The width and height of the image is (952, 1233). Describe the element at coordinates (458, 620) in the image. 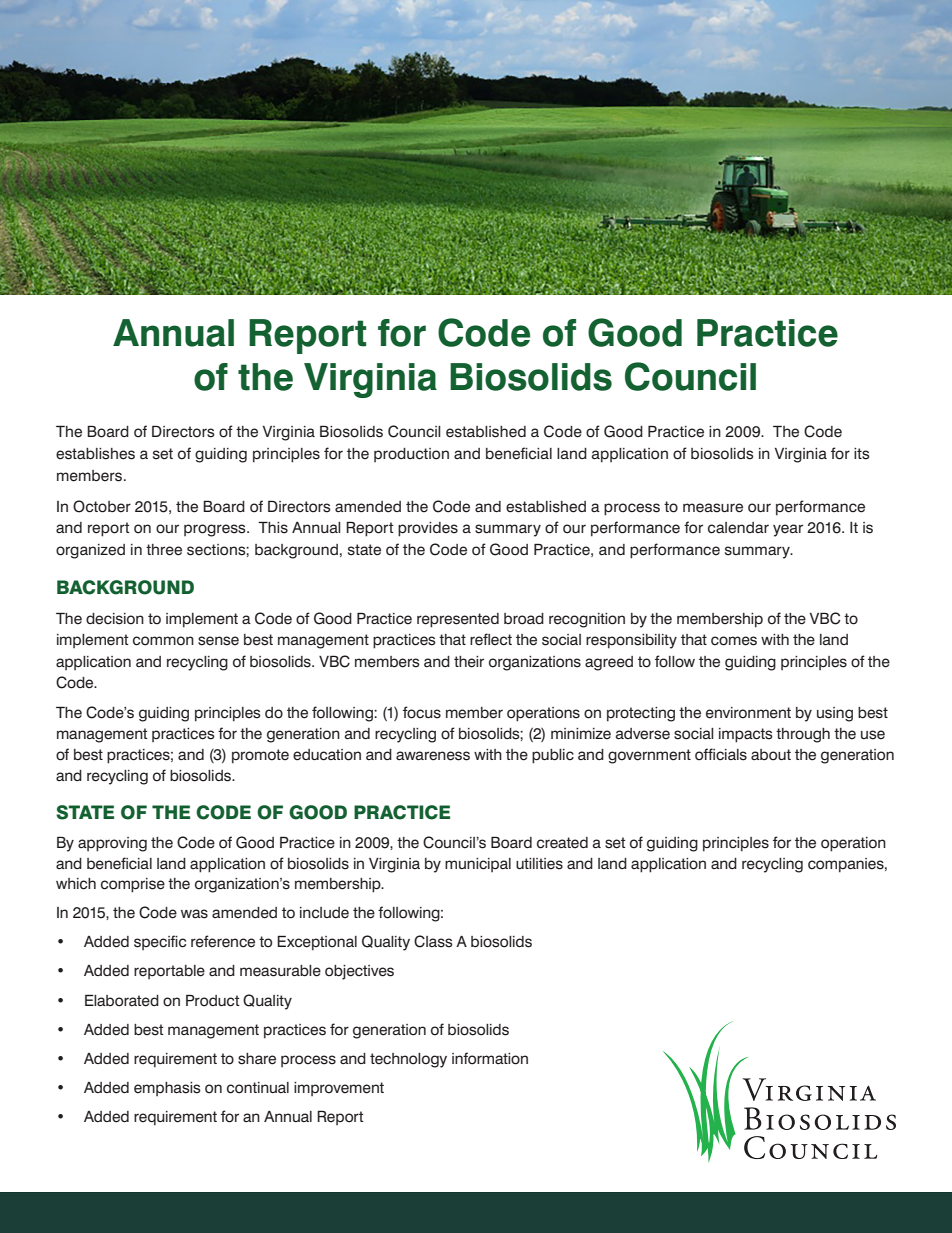

I see `represented` at that location.
